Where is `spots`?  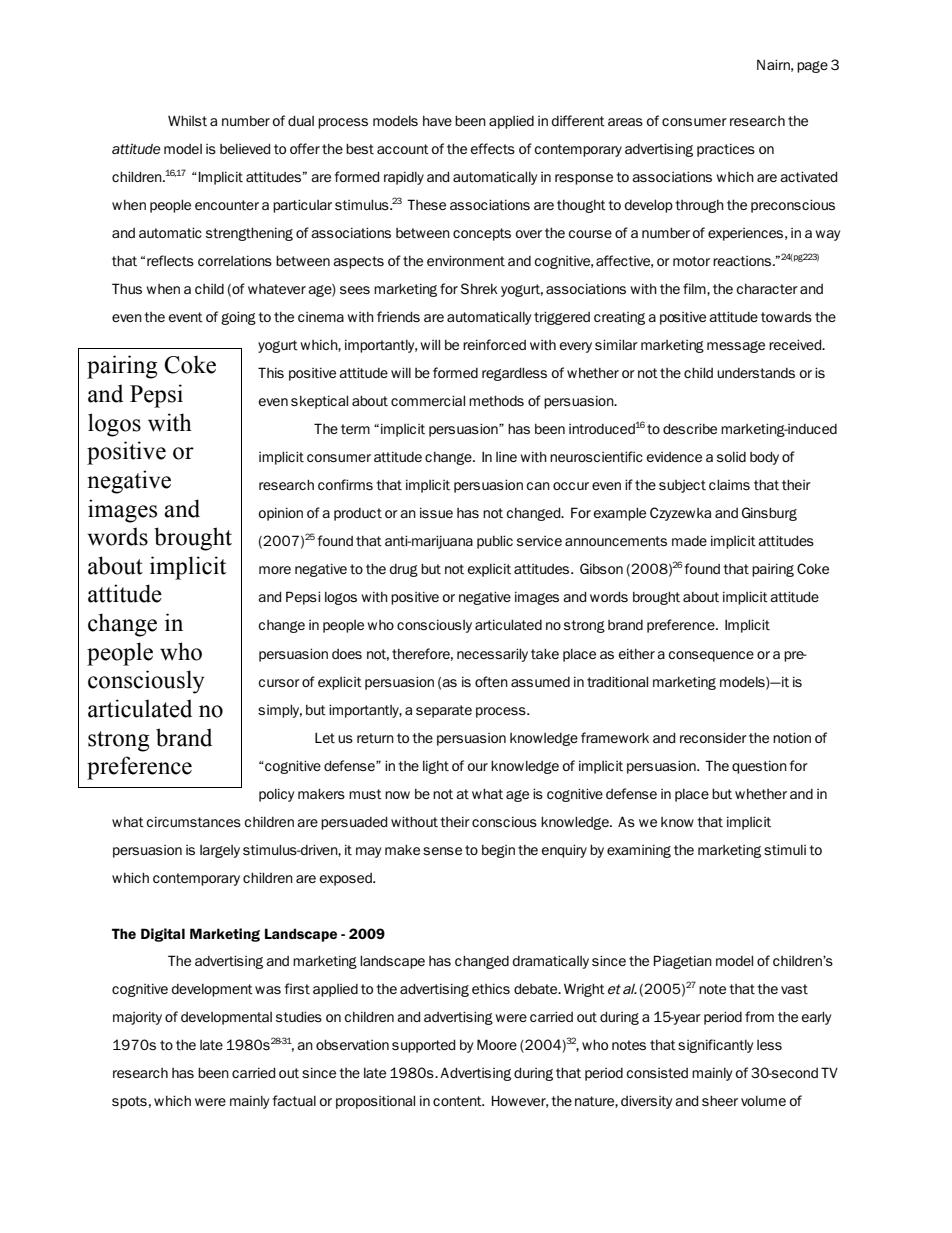 spots is located at coordinates (129, 1102).
